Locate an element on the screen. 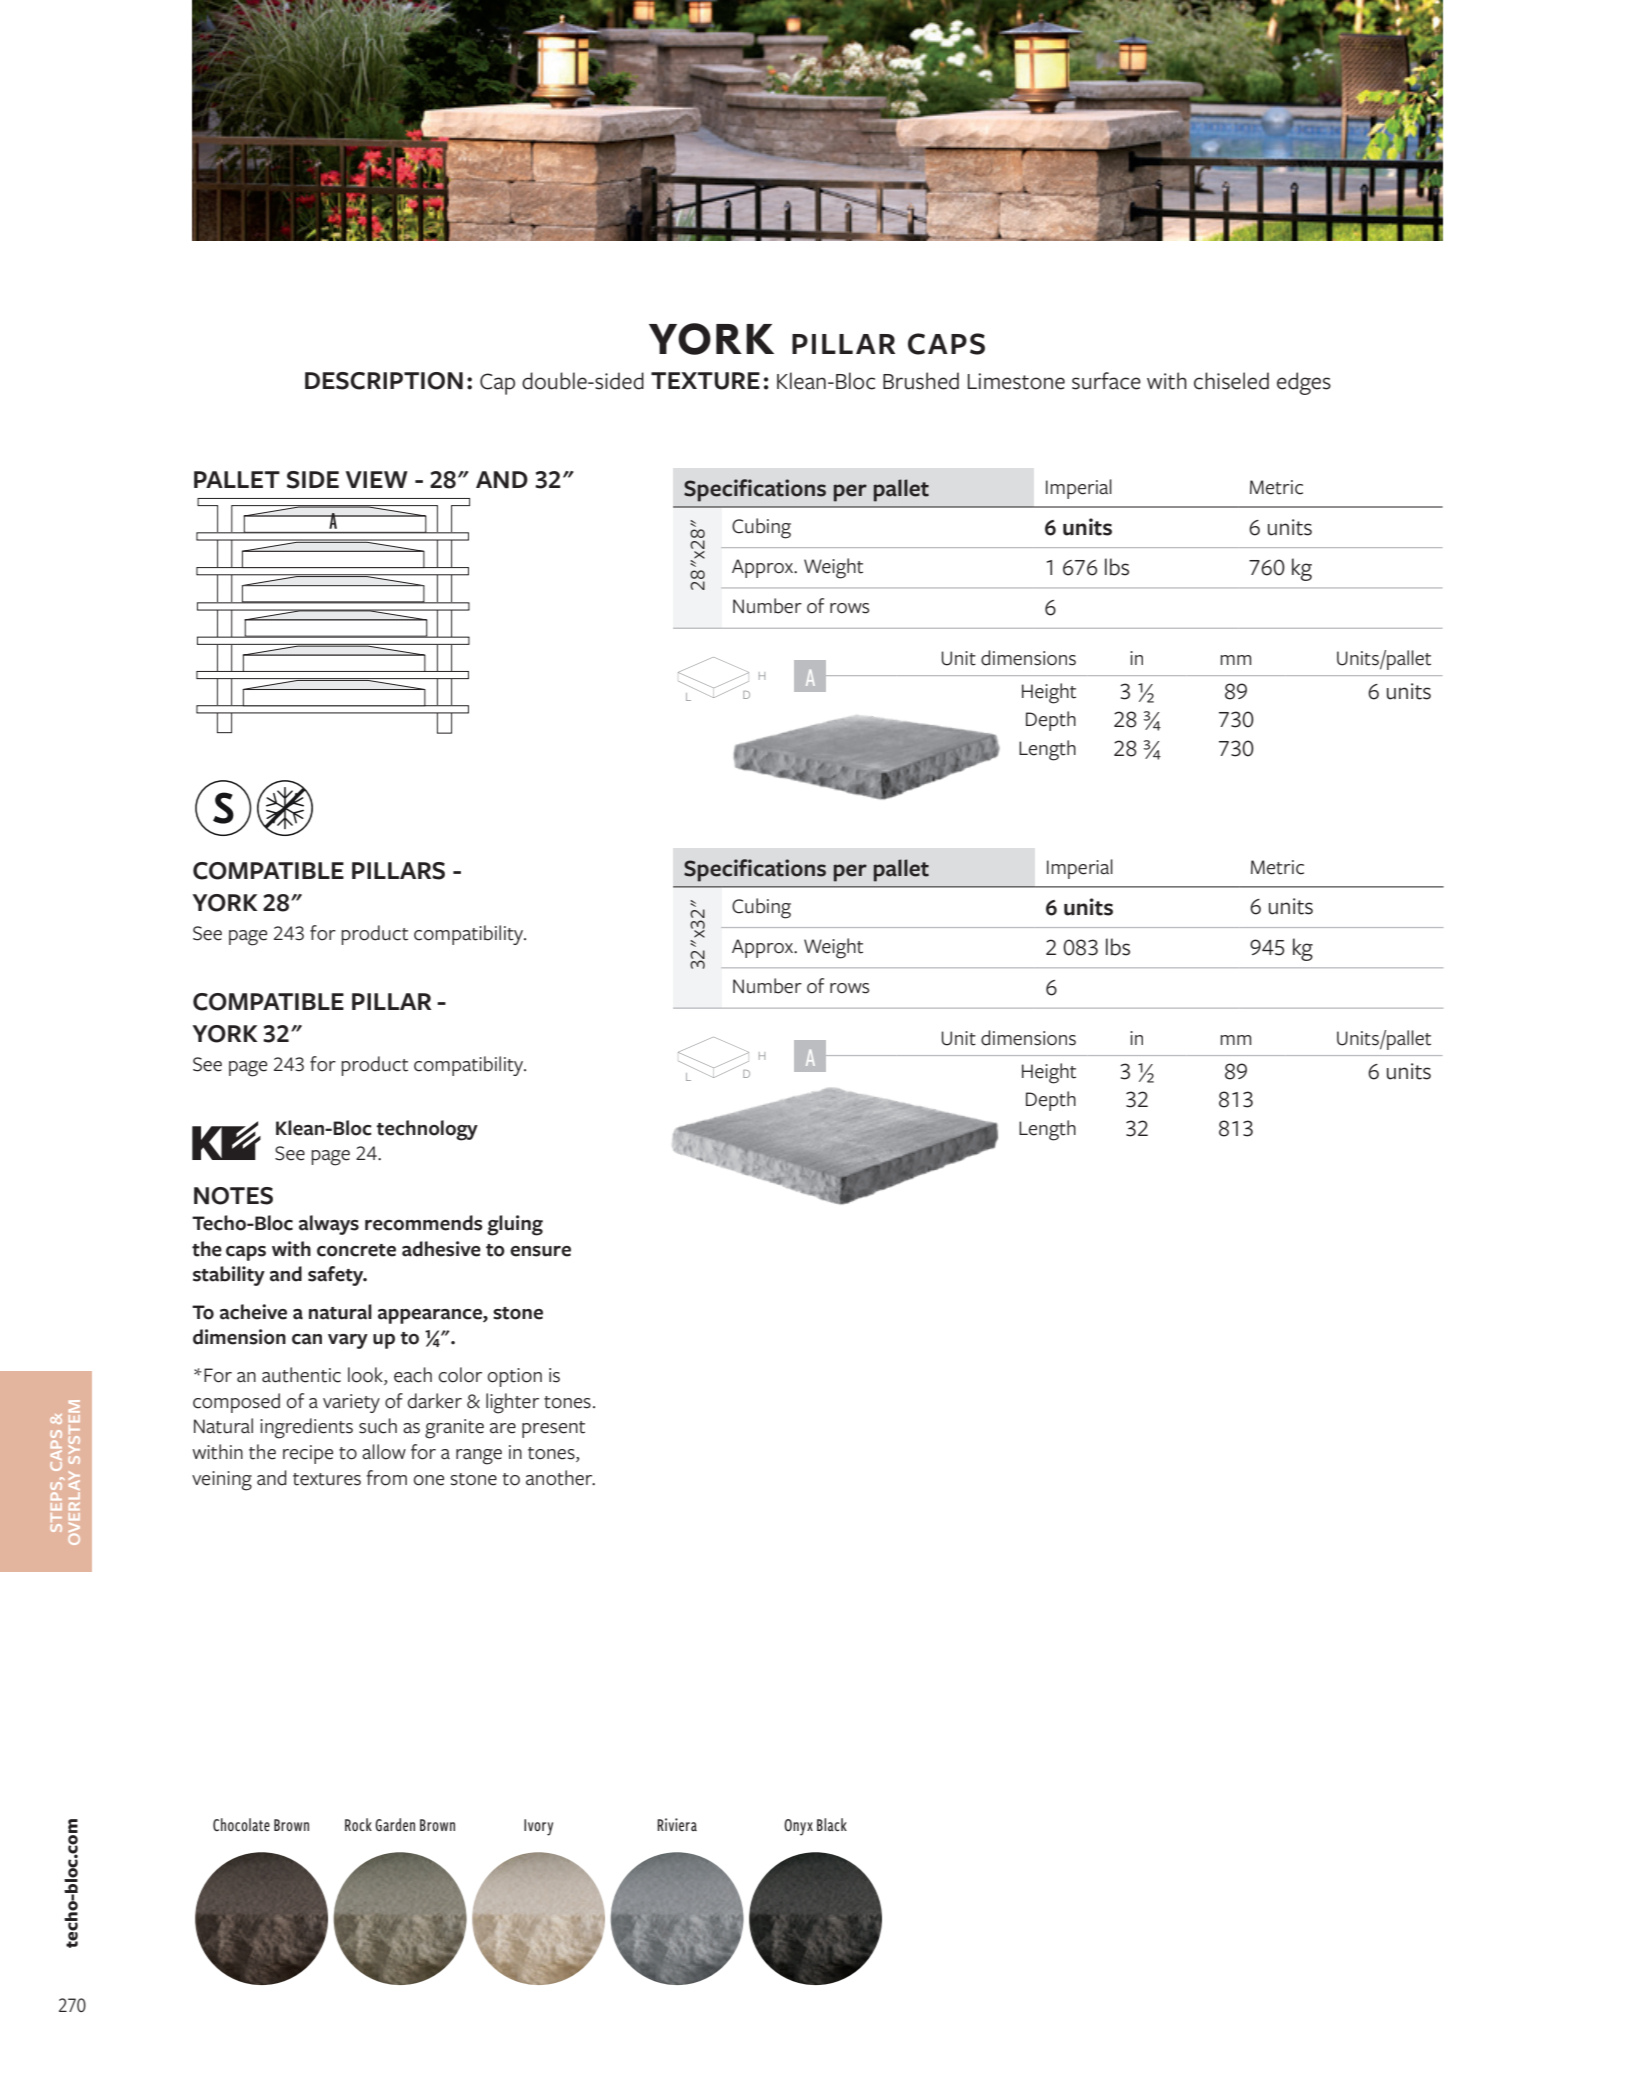  chiseled is located at coordinates (1231, 381).
